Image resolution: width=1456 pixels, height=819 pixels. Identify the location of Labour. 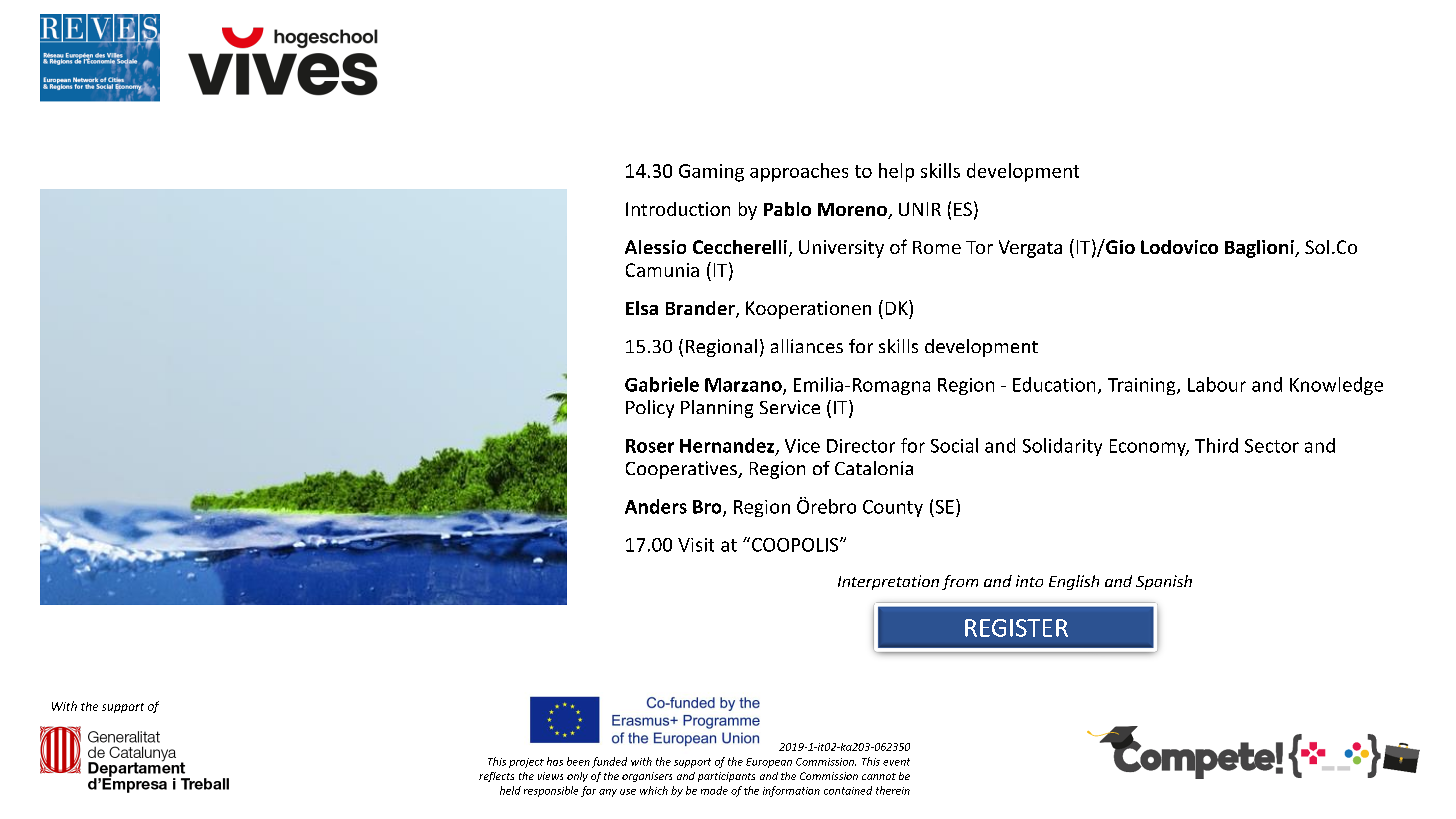
(1217, 384).
